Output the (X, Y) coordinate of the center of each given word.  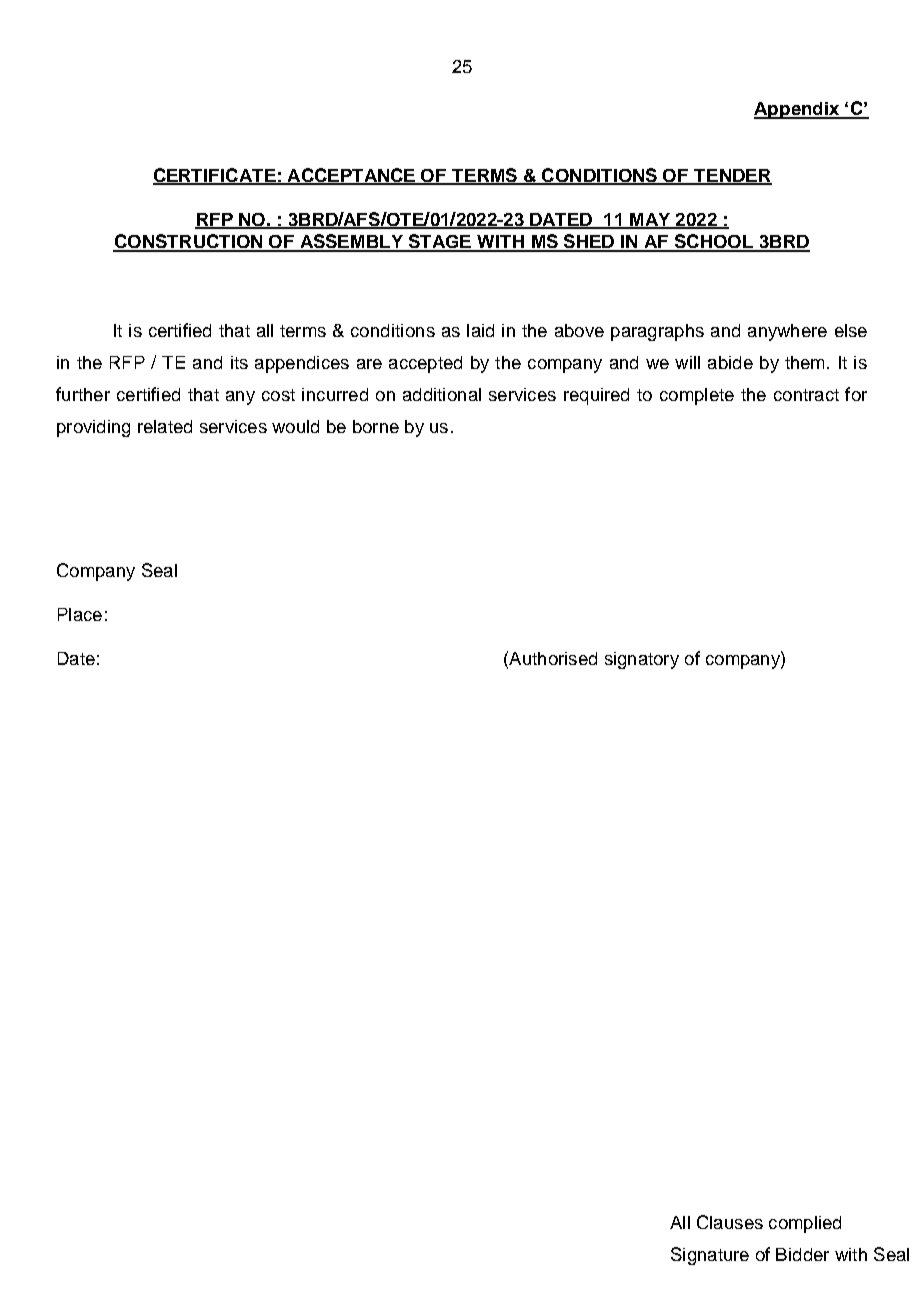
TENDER (732, 176)
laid (480, 330)
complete (697, 396)
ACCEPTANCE (351, 176)
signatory (642, 660)
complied (805, 1224)
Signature (710, 1256)
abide (730, 362)
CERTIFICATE (215, 176)
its (239, 362)
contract (806, 395)
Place (80, 614)
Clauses (730, 1222)
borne (376, 426)
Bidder (802, 1254)
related (165, 426)
